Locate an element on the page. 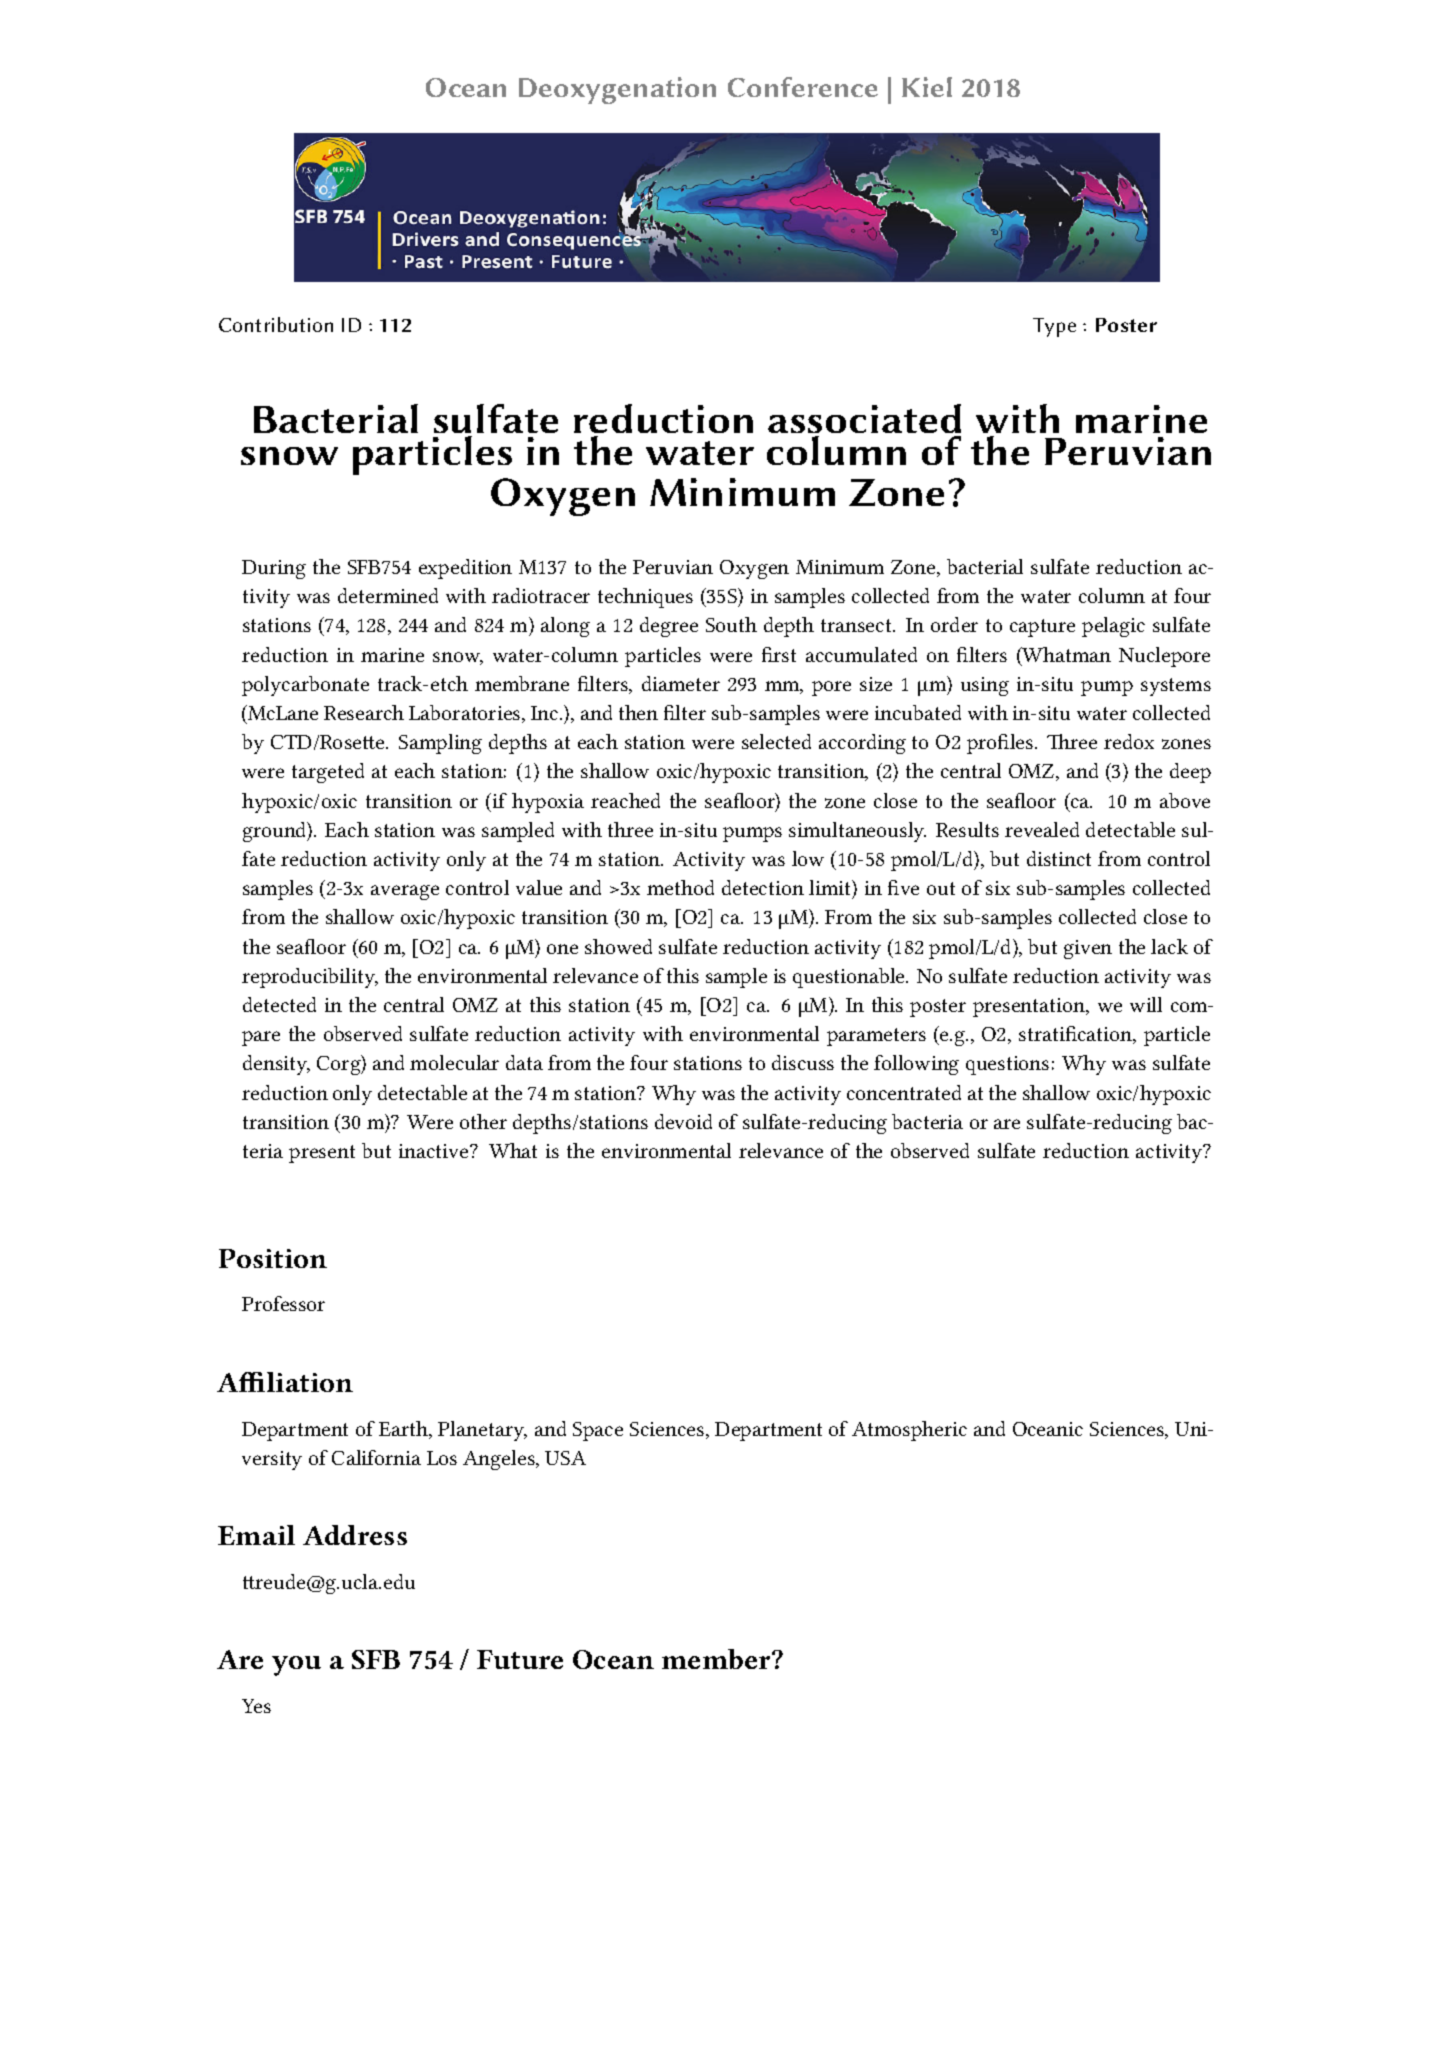 The width and height of the document is (1454, 2057). you is located at coordinates (296, 1666).
